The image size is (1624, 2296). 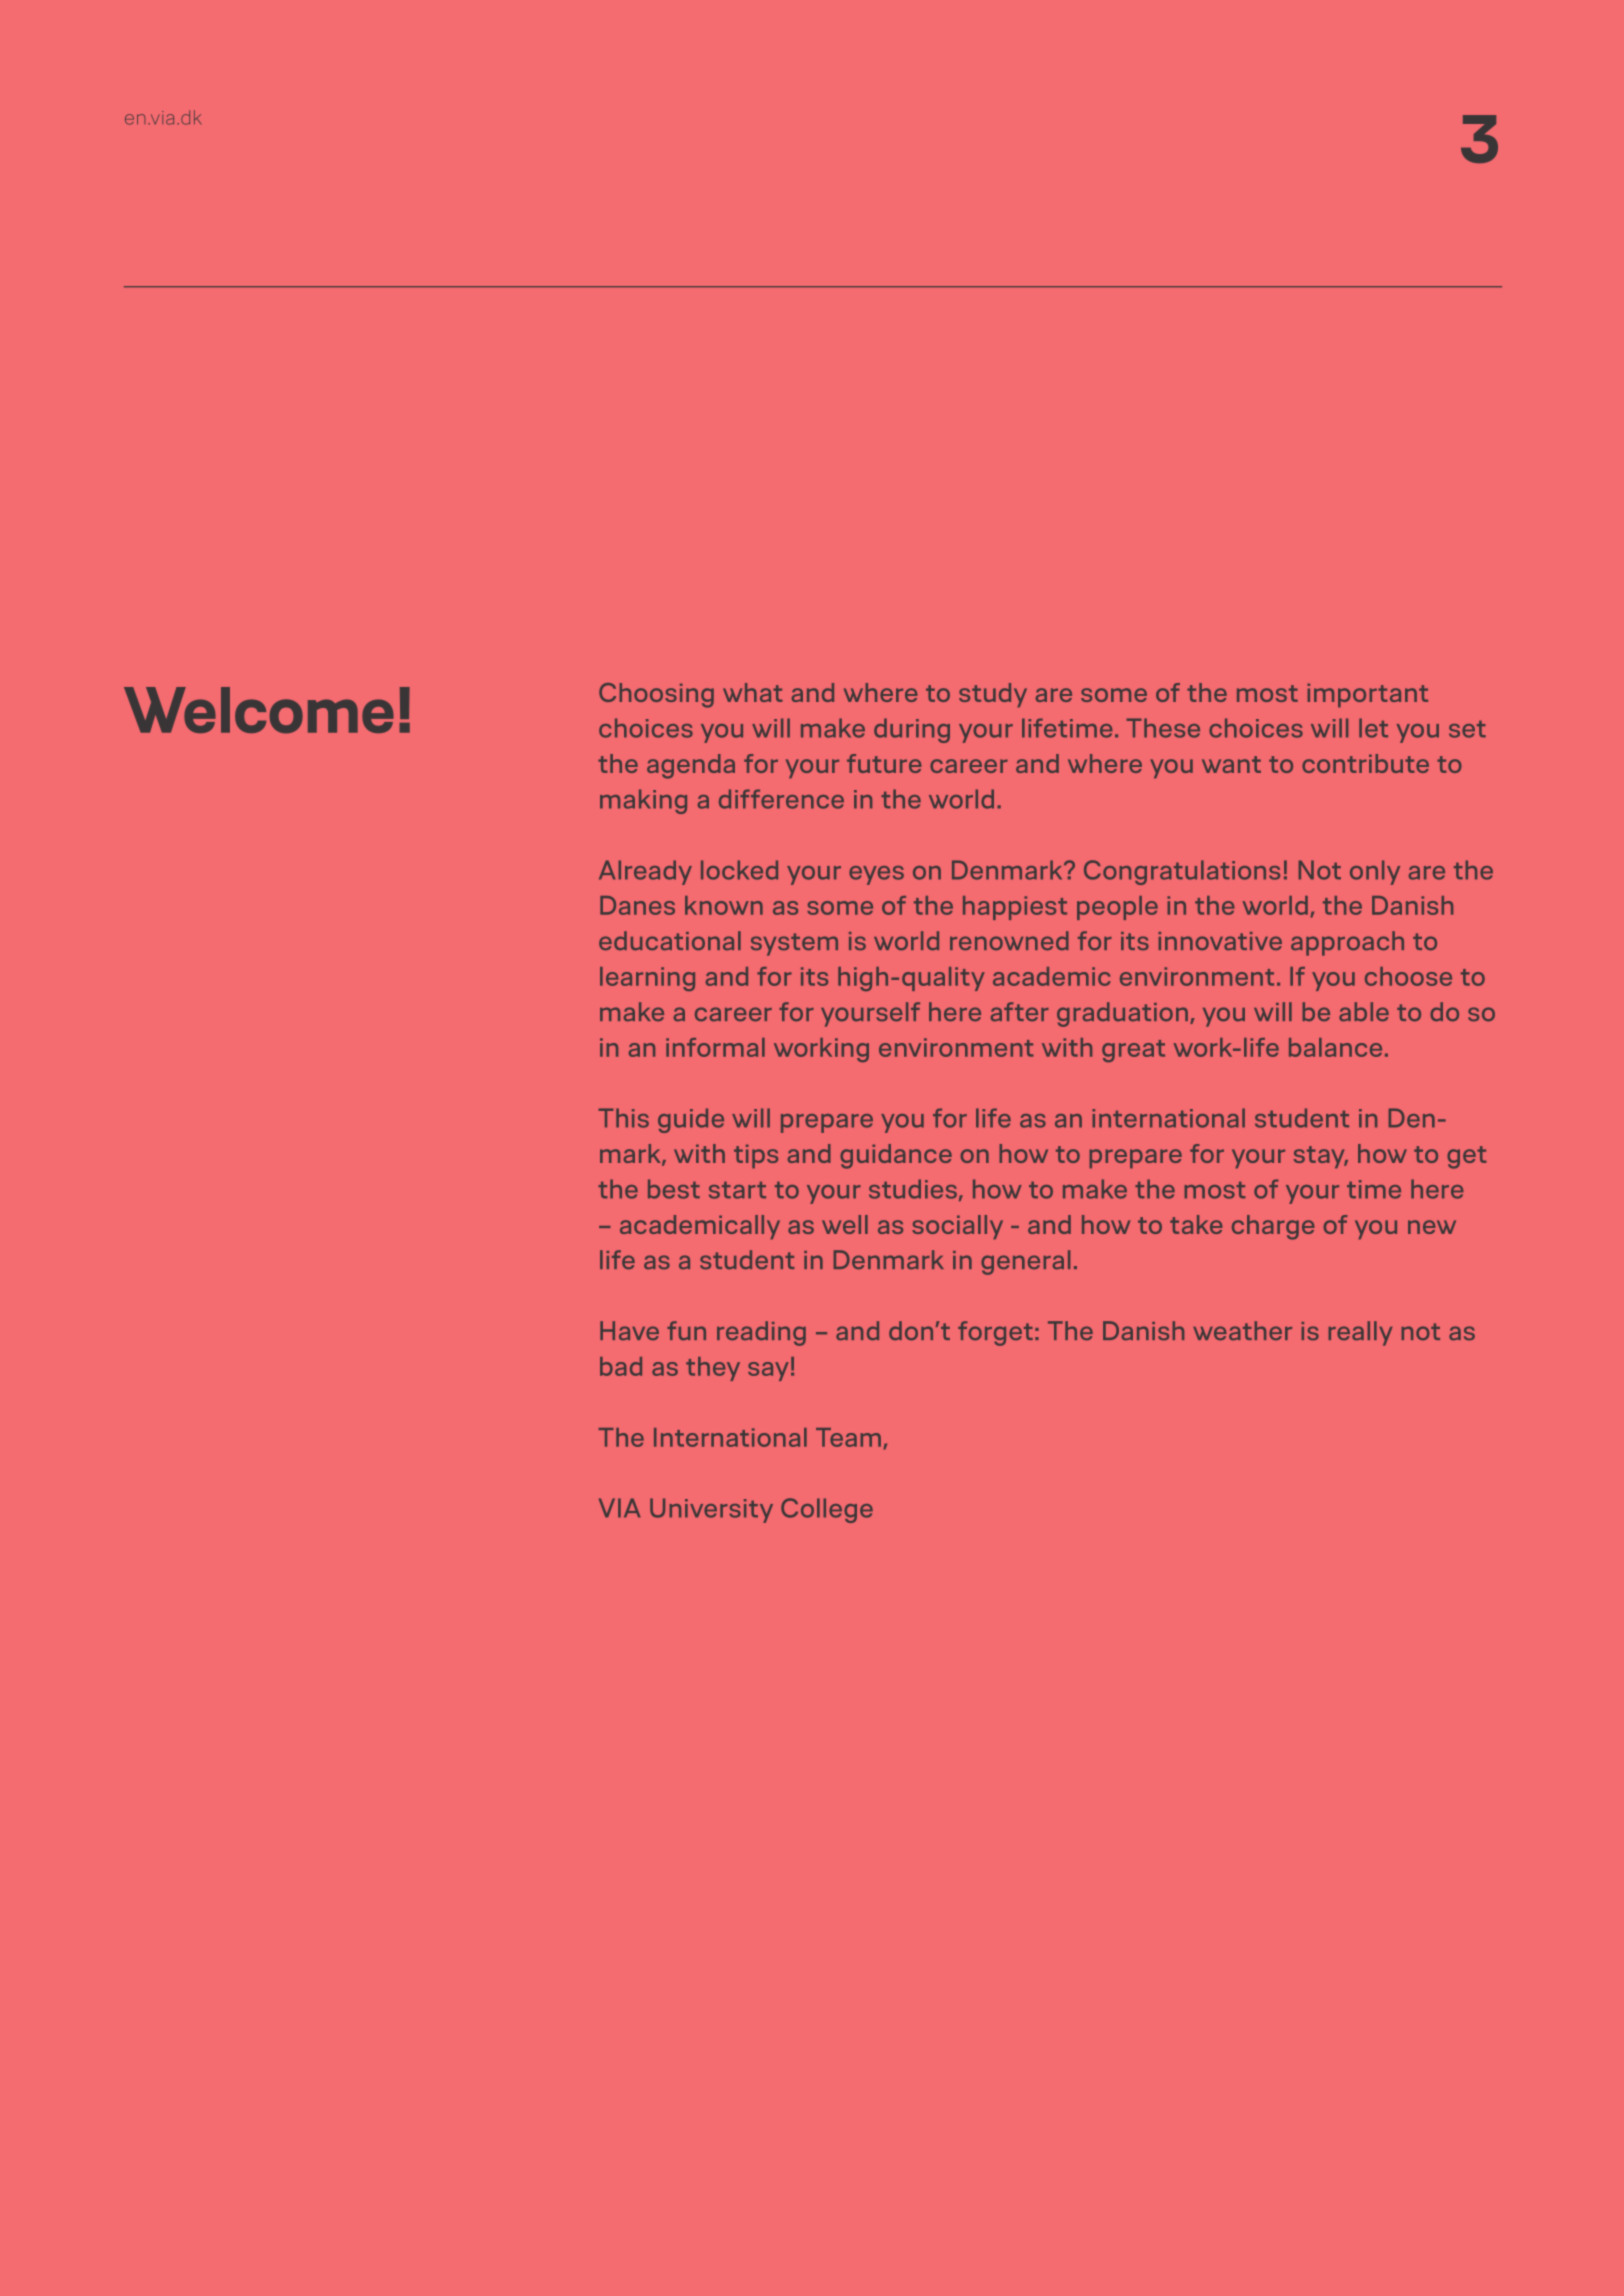 I want to click on Welcome, so click(x=259, y=710).
